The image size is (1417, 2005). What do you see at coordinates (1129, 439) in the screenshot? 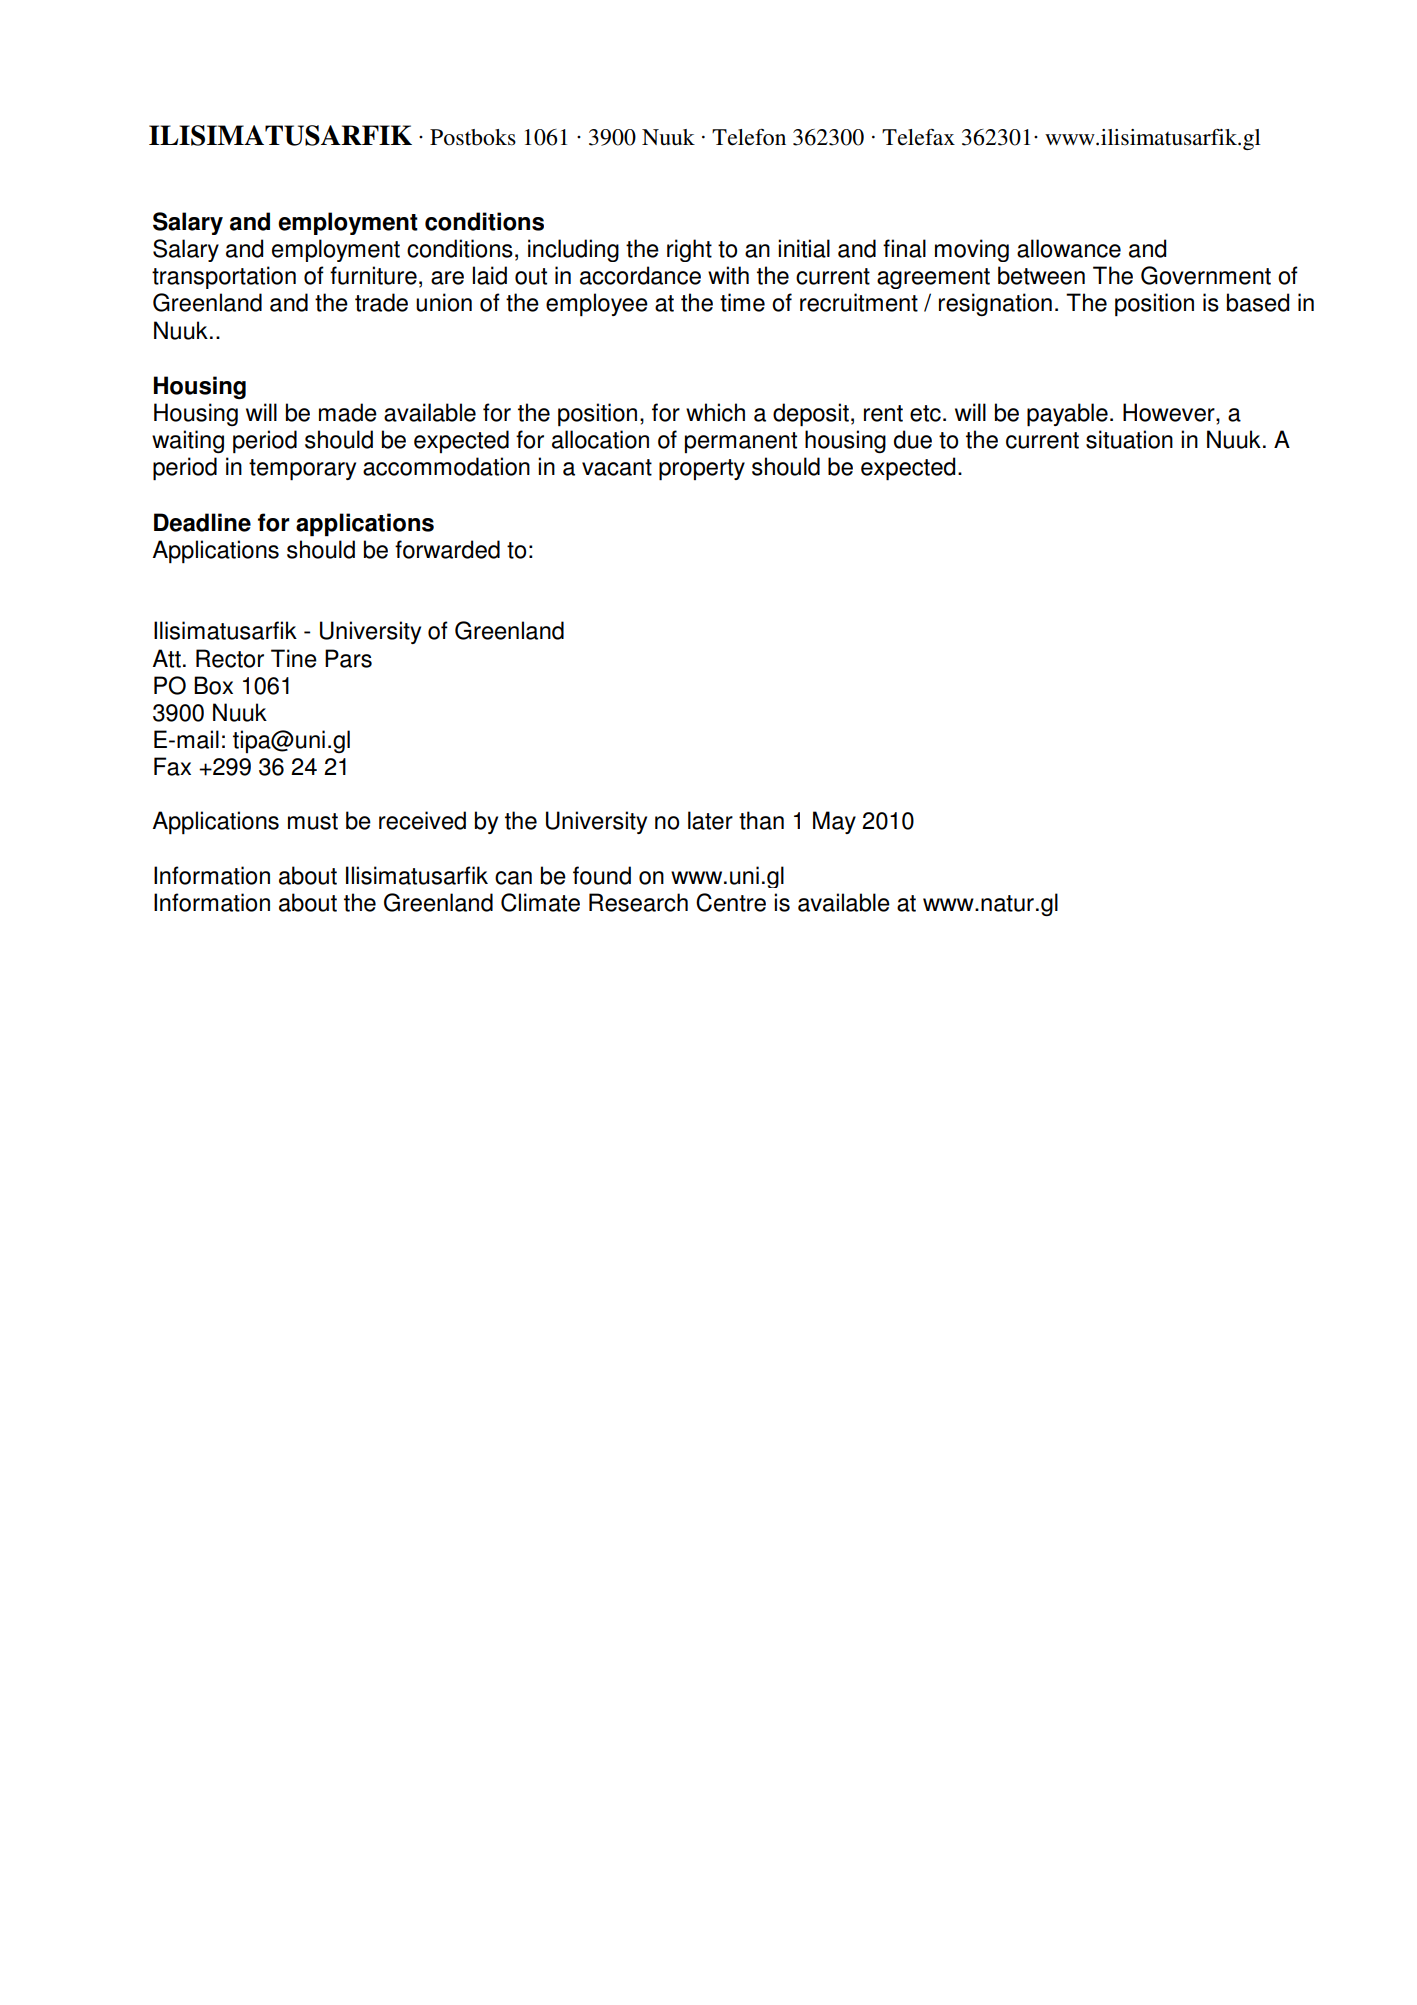
I see `situation` at bounding box center [1129, 439].
